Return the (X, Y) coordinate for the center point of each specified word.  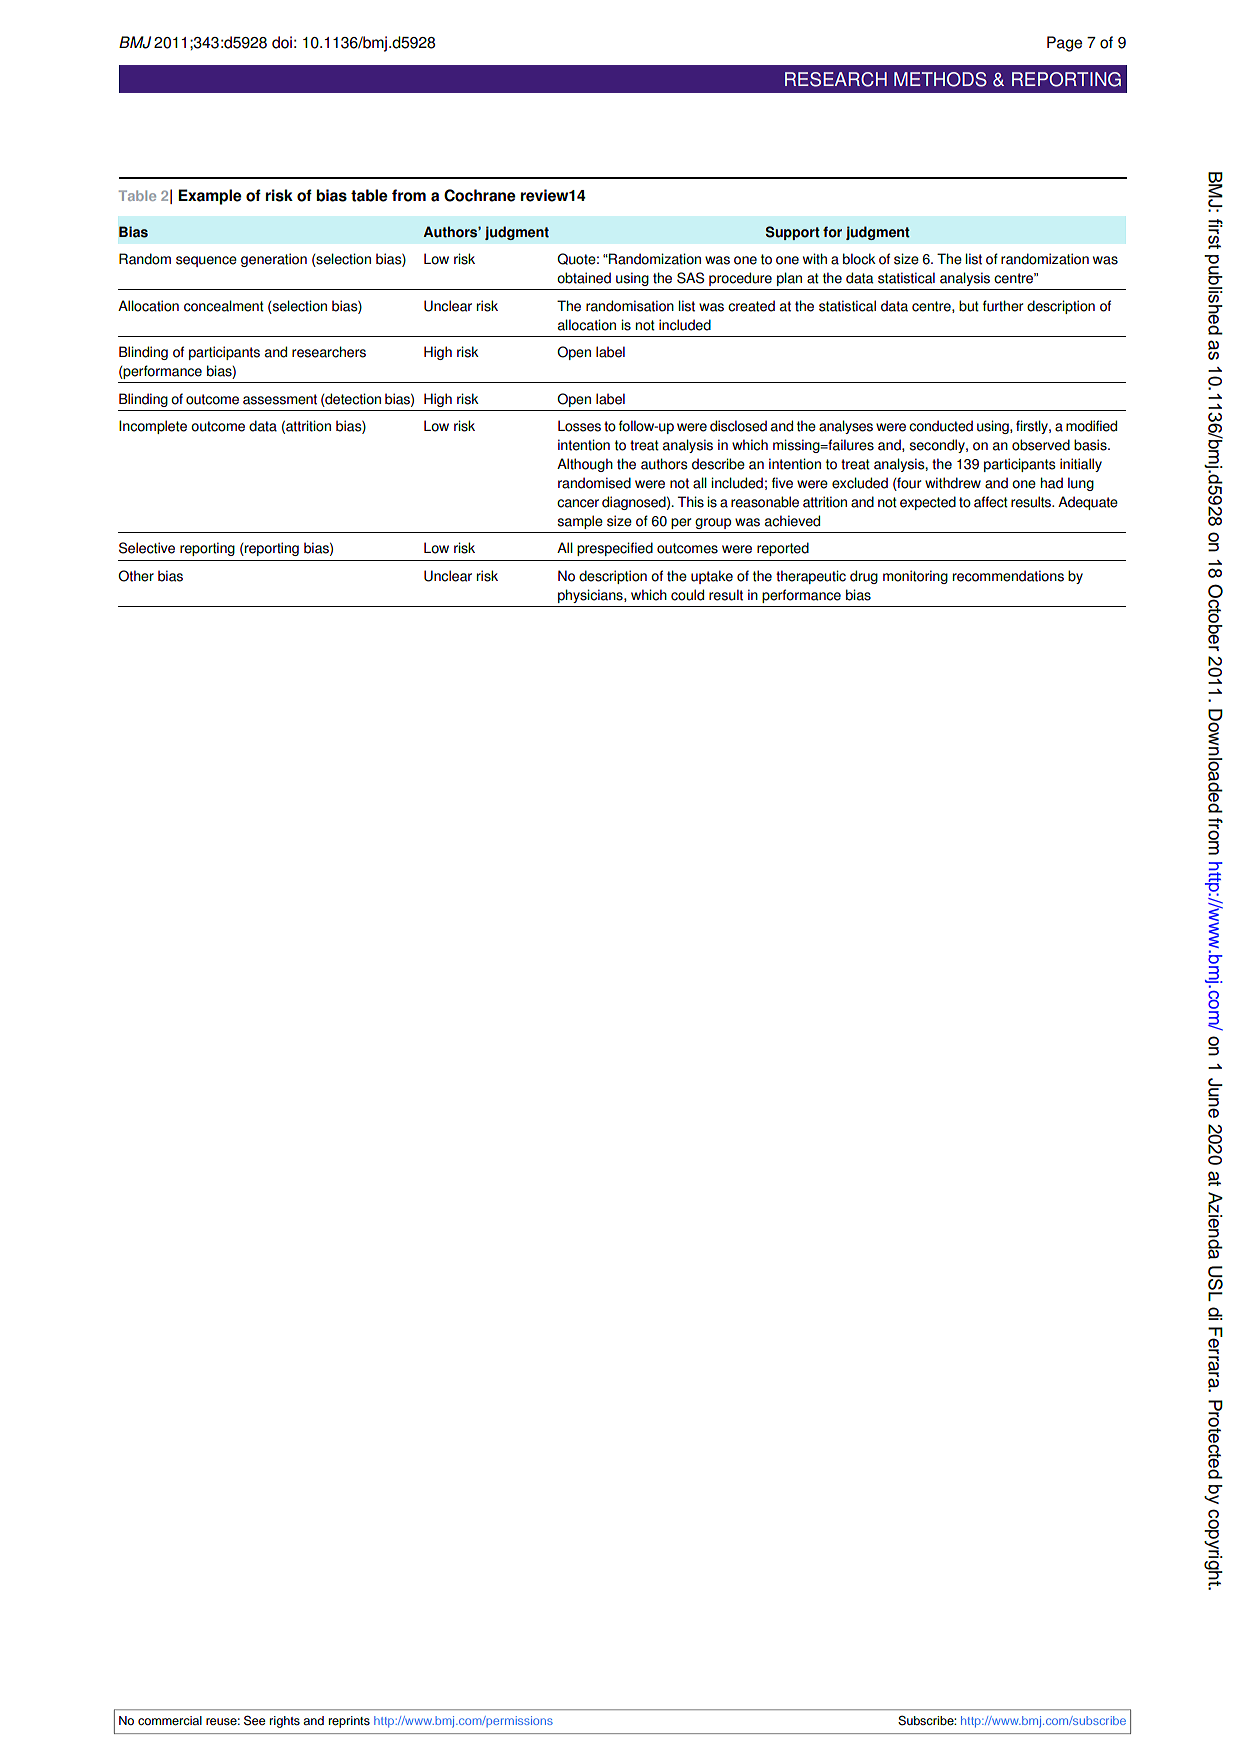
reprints (349, 1722)
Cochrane (480, 195)
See (255, 1720)
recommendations (1008, 576)
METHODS (940, 79)
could (687, 595)
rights (285, 1722)
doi (282, 42)
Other (136, 576)
